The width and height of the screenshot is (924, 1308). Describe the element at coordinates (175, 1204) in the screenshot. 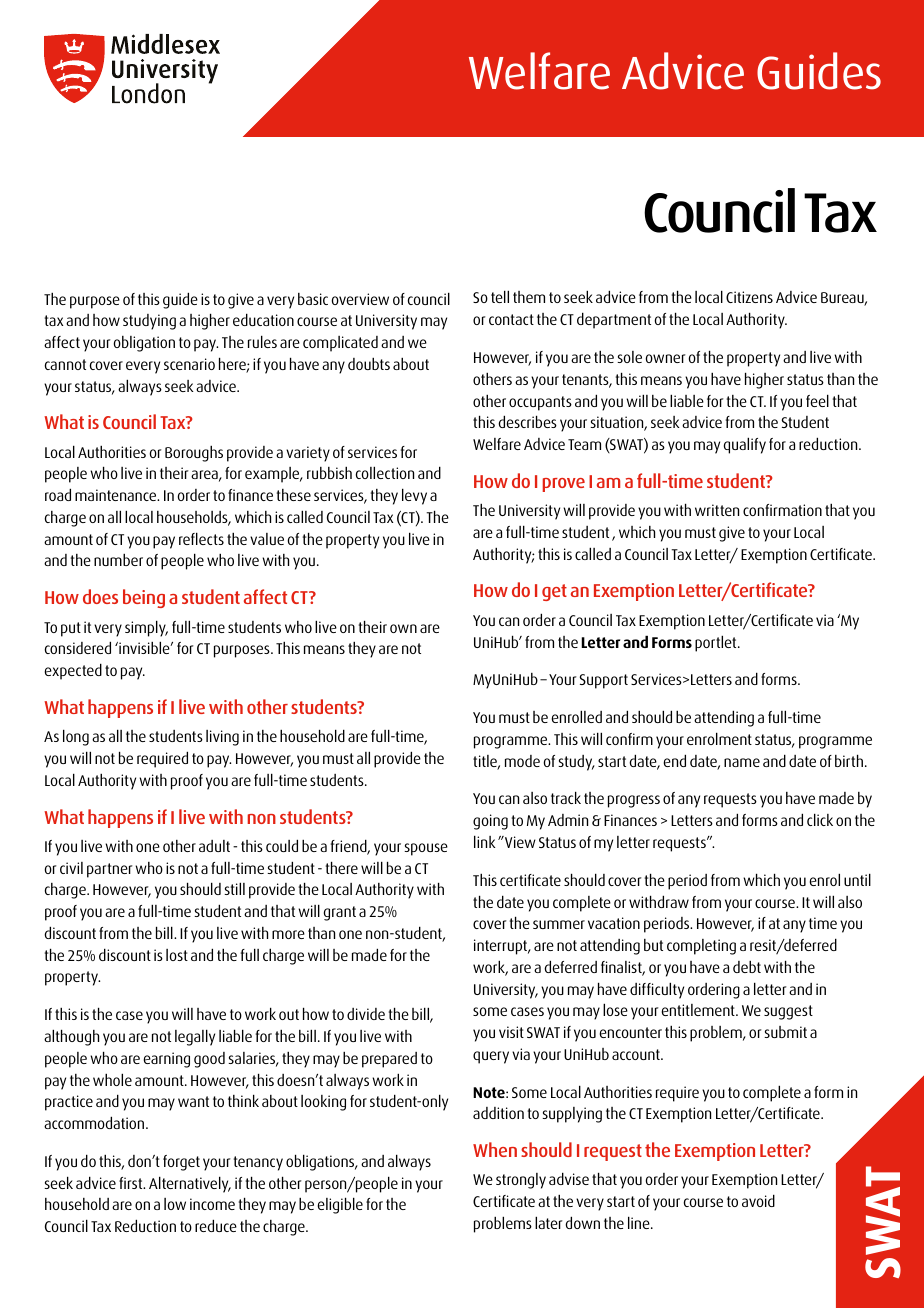

I see `low` at that location.
